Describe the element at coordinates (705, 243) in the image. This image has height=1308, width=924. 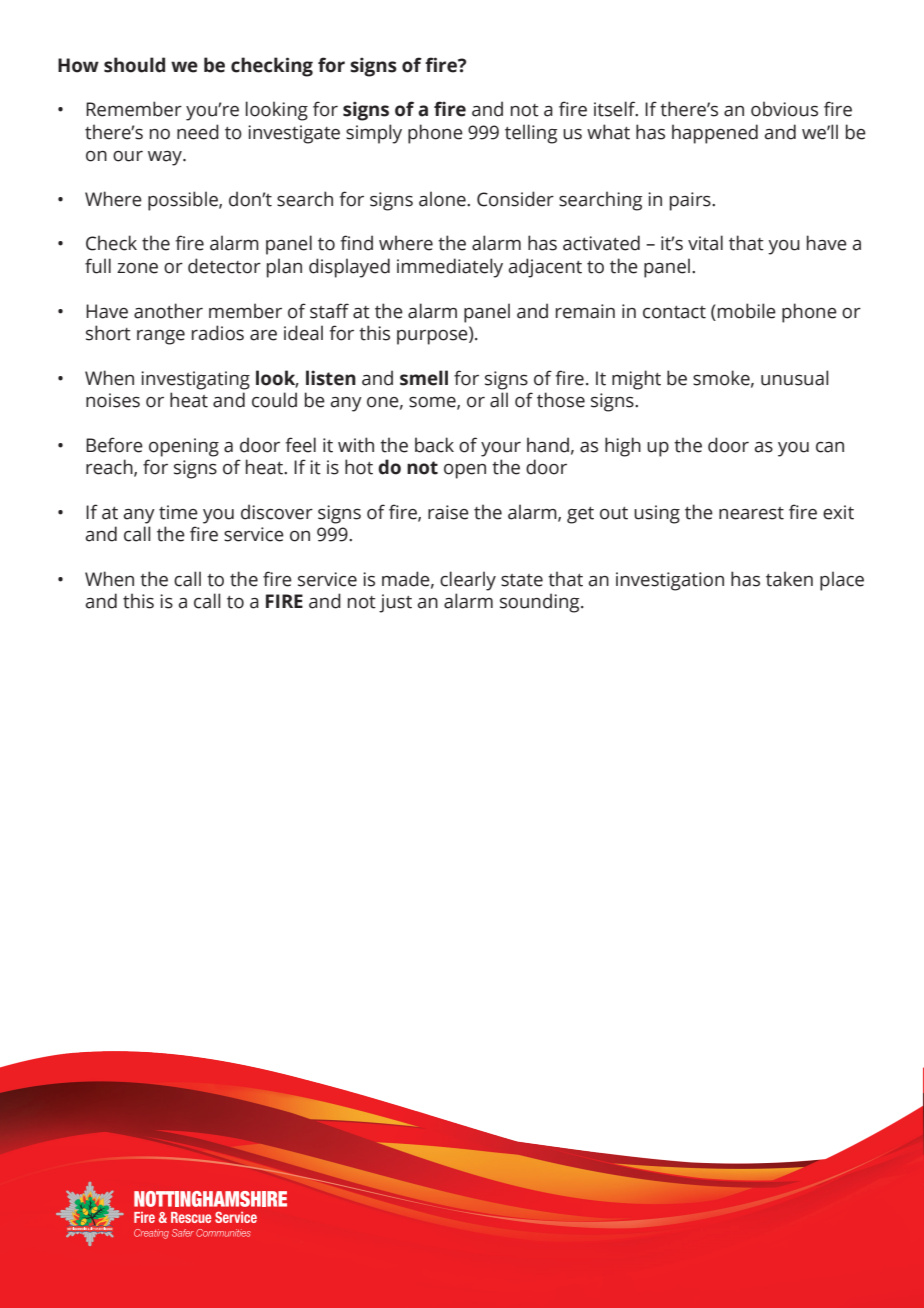
I see `vital` at that location.
